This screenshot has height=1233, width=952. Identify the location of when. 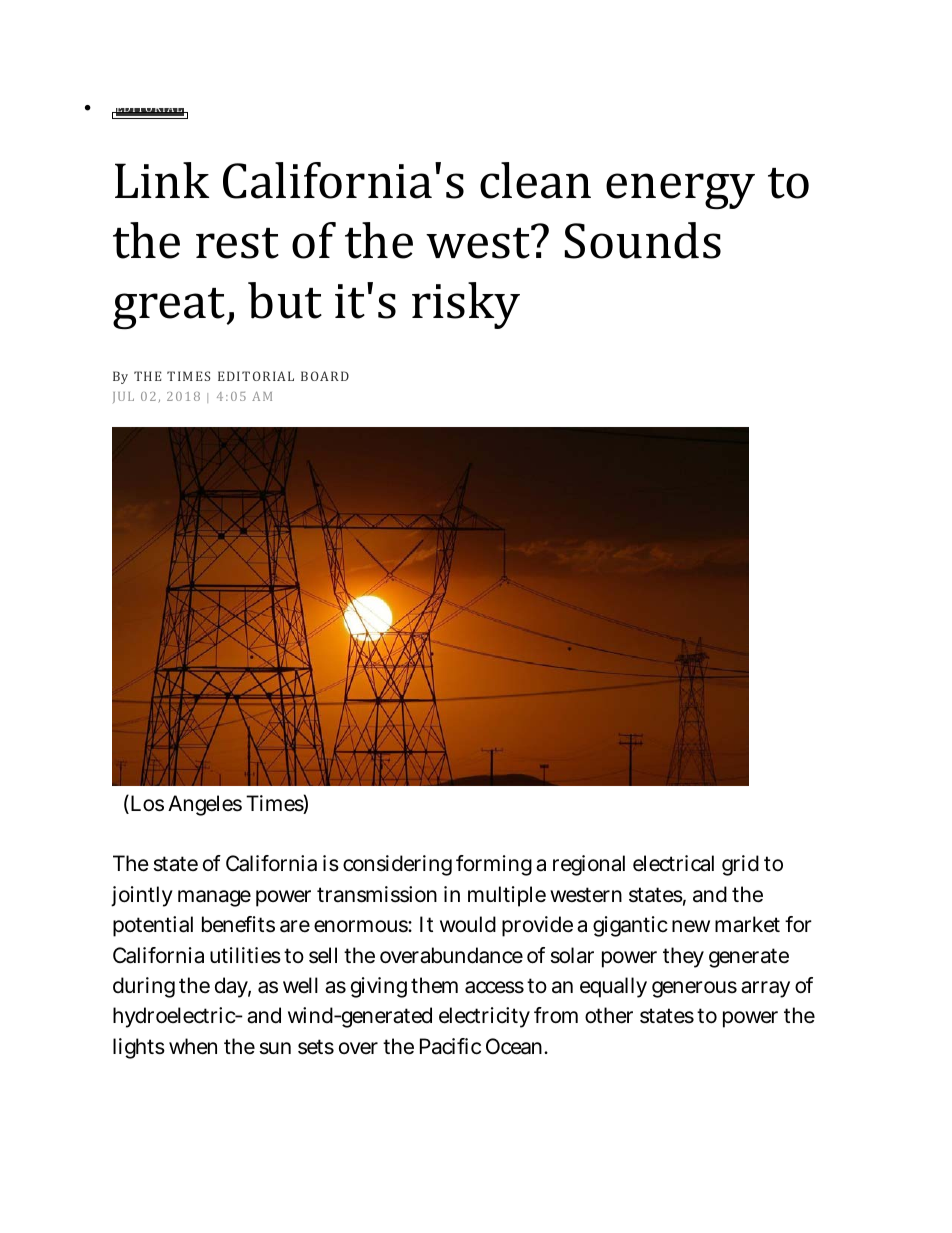
(193, 1046).
